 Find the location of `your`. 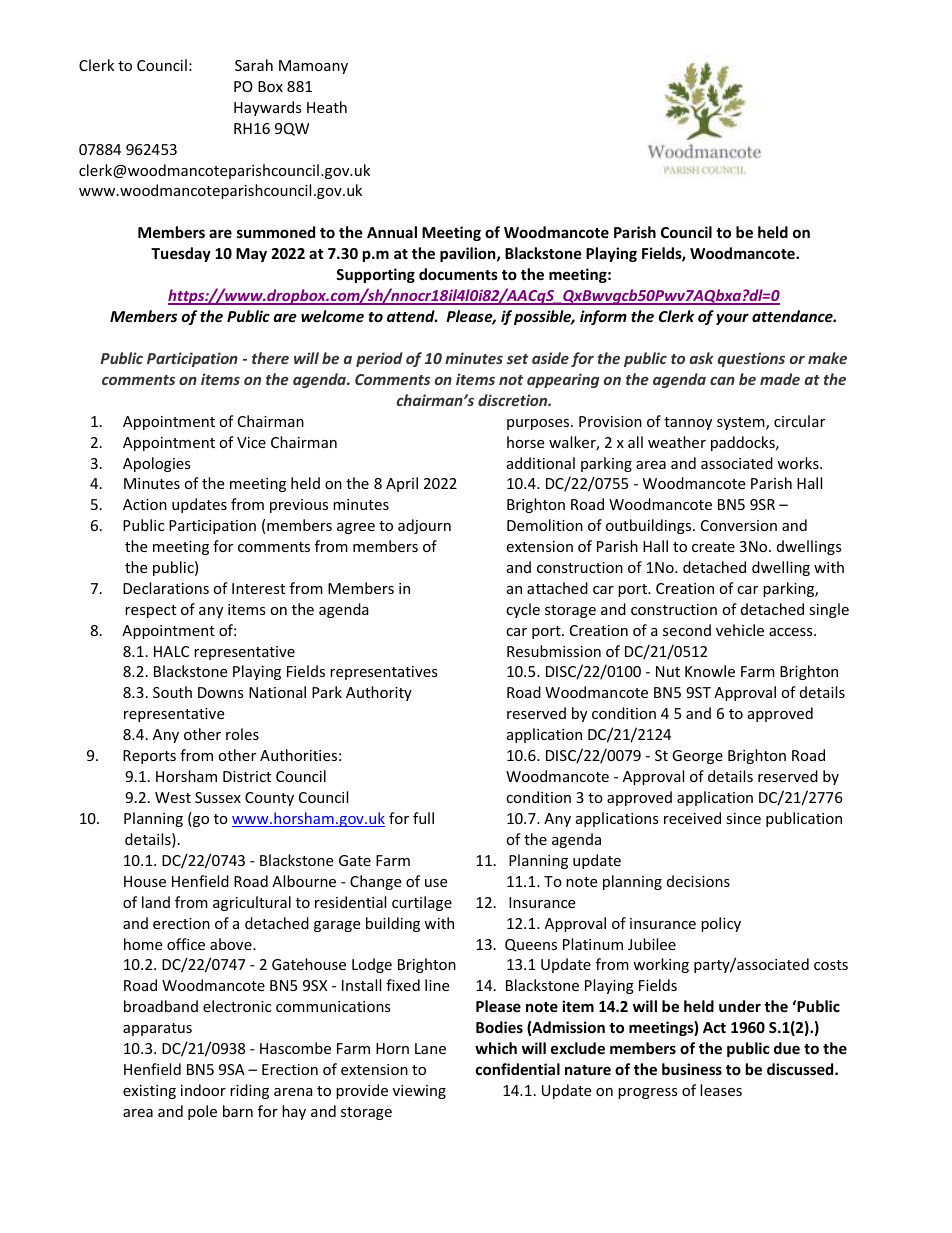

your is located at coordinates (732, 319).
